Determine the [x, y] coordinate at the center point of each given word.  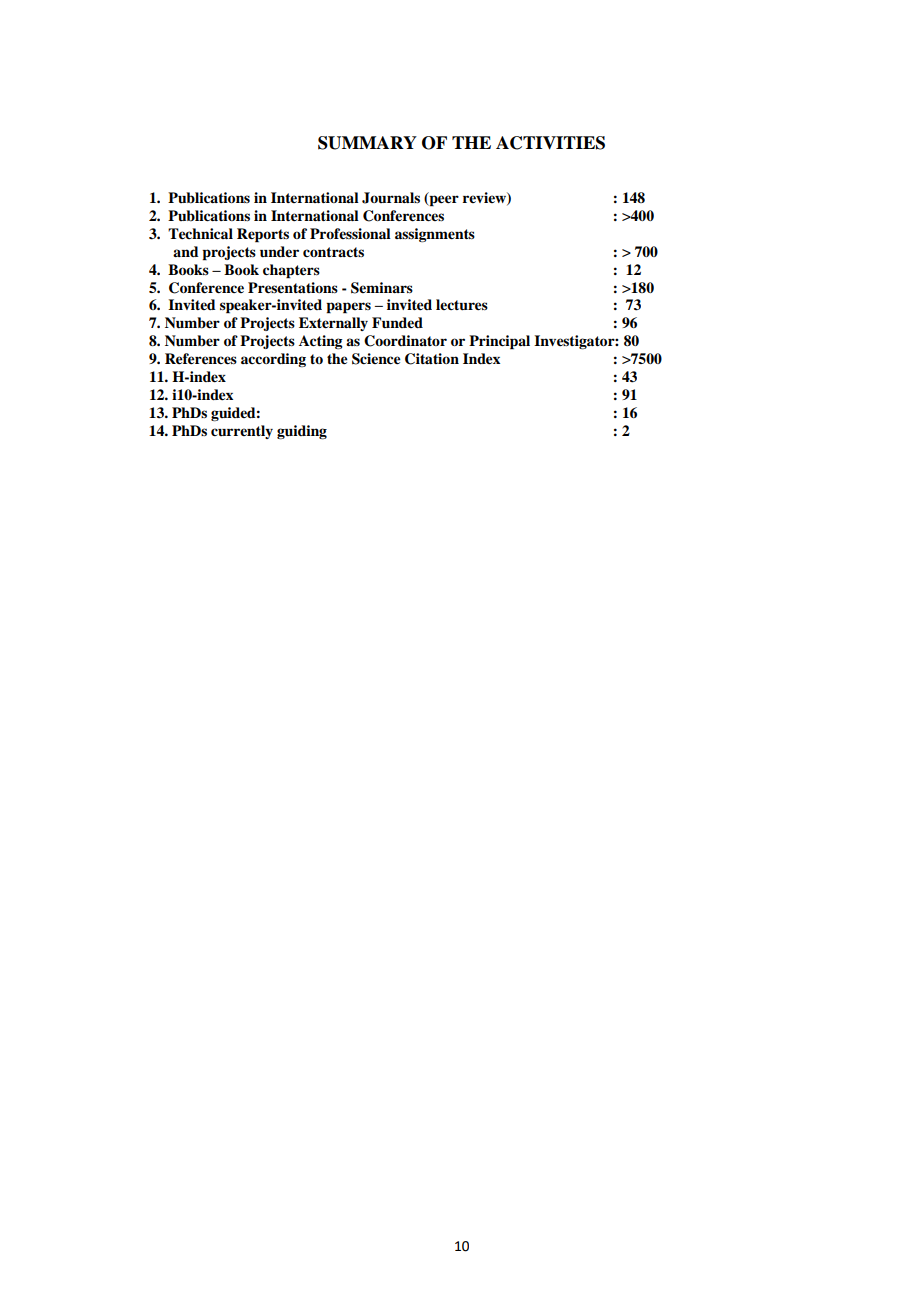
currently [242, 432]
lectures [462, 305]
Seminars [382, 288]
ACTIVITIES [550, 143]
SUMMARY [367, 143]
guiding [302, 432]
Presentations [293, 287]
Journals [391, 198]
